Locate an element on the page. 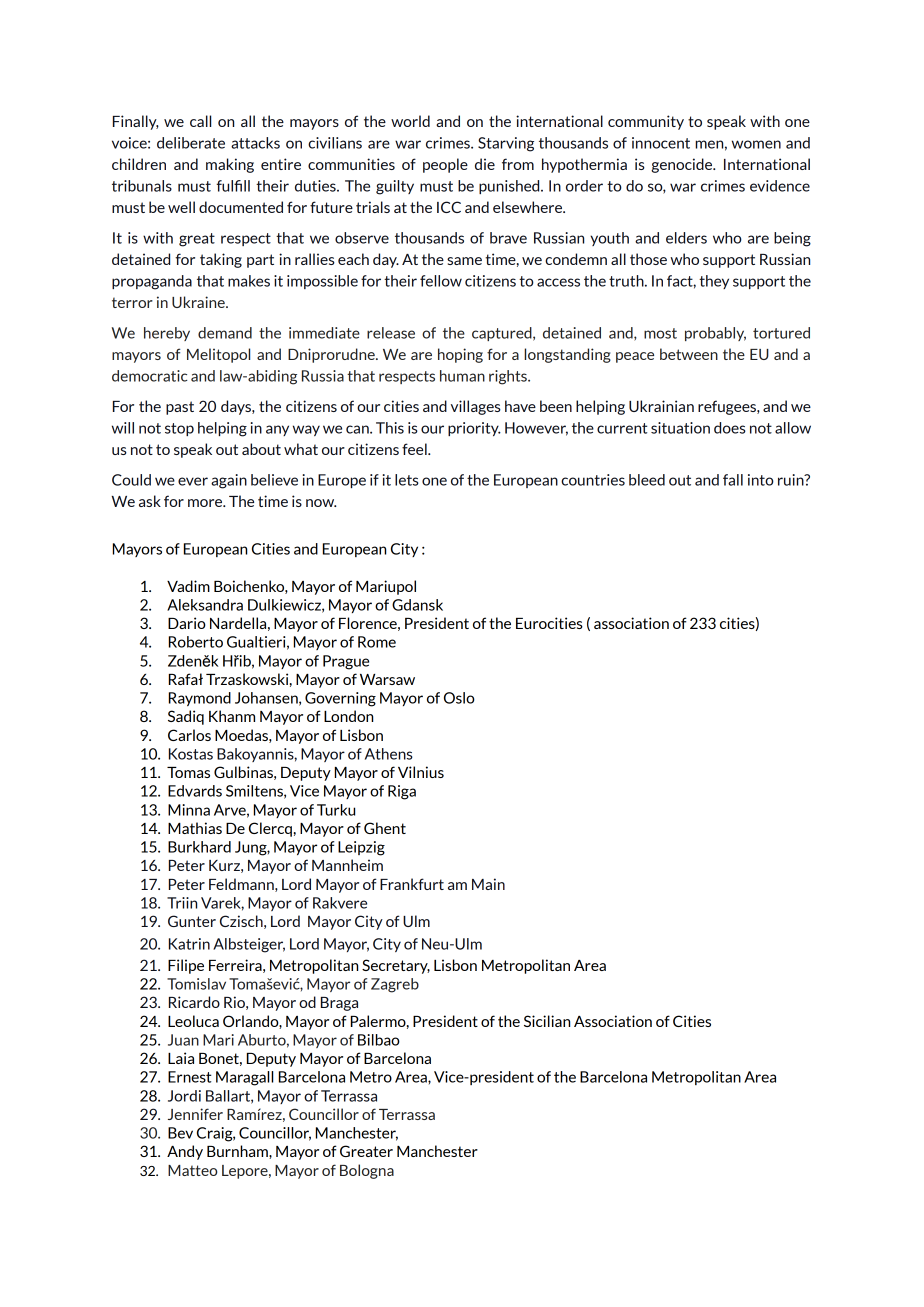  past is located at coordinates (180, 408).
